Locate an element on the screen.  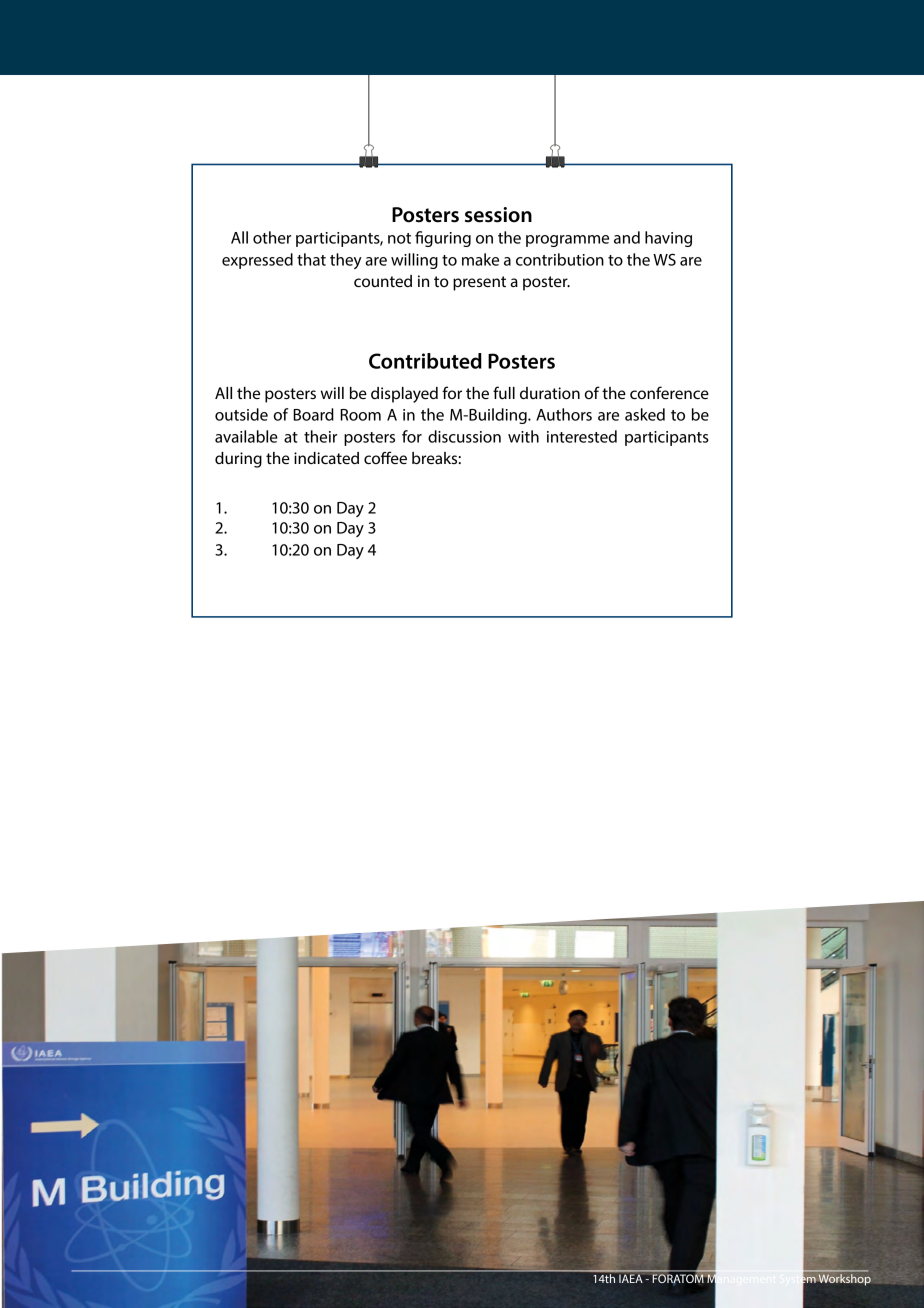
indicated is located at coordinates (326, 458).
